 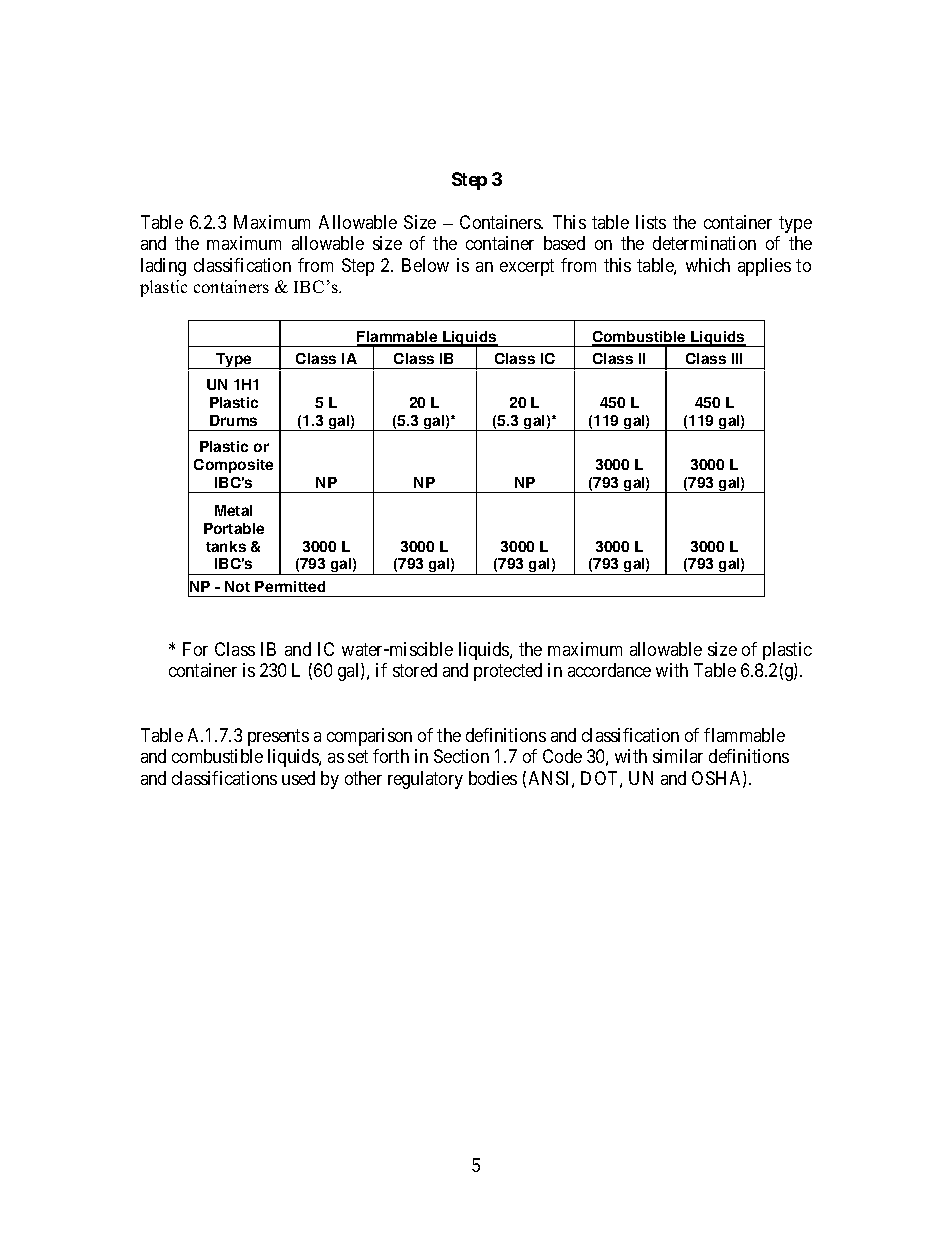 What do you see at coordinates (233, 510) in the document?
I see `Metal` at bounding box center [233, 510].
